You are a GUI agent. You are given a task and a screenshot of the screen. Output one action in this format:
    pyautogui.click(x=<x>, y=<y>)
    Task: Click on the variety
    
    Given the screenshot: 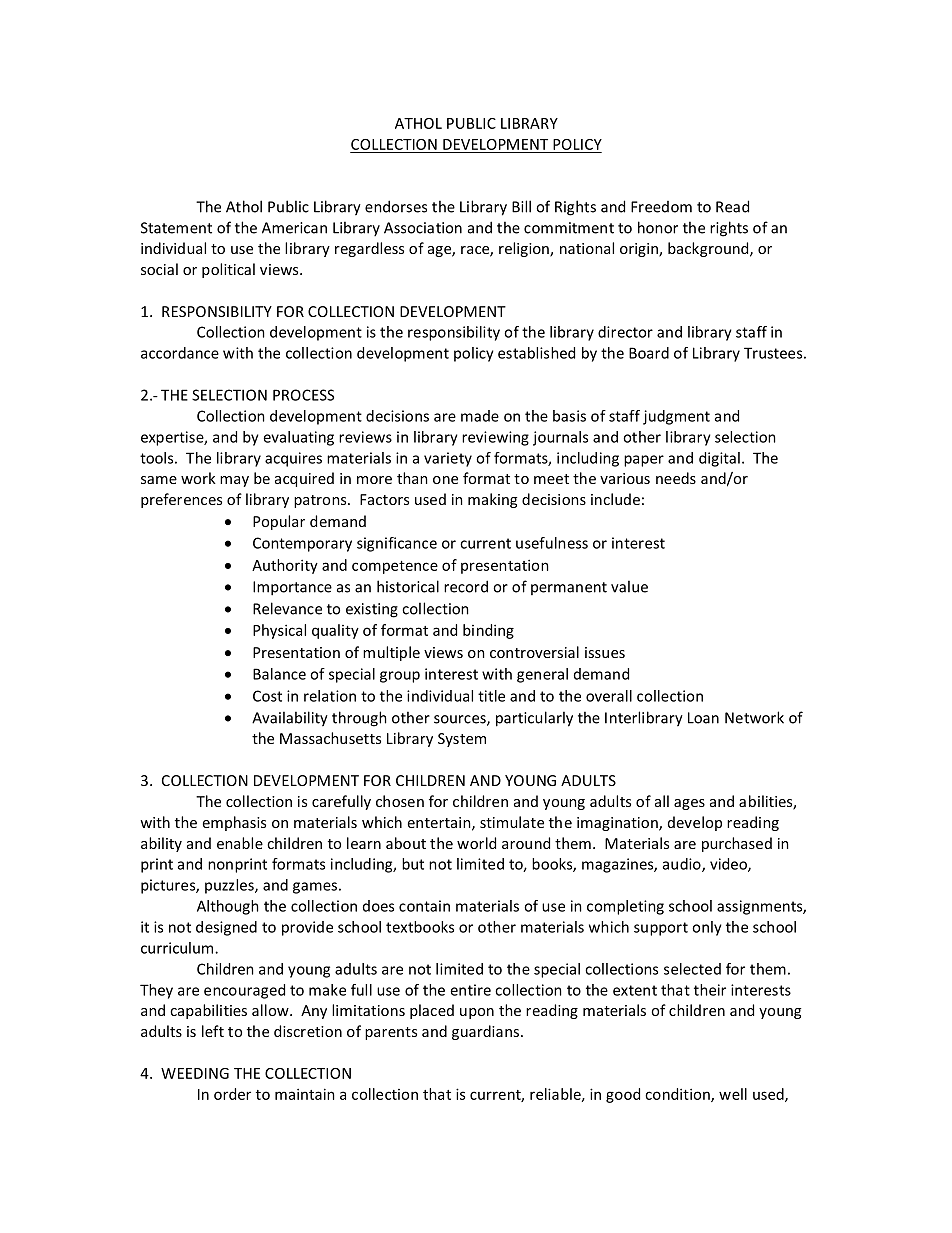 What is the action you would take?
    pyautogui.click(x=448, y=459)
